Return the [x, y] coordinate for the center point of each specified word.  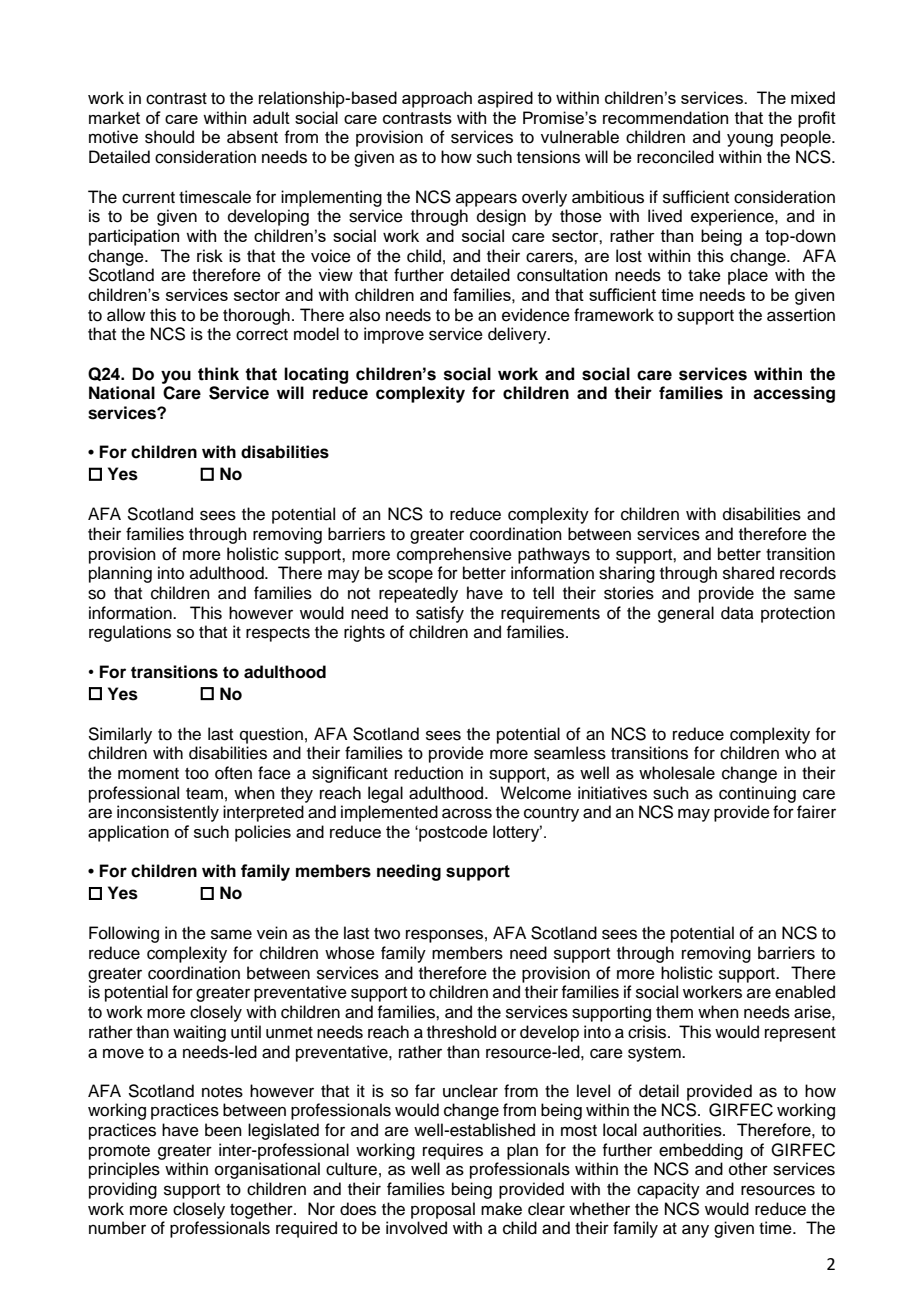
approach [437, 99]
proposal [443, 1210]
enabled [805, 992]
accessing [794, 394]
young [750, 140]
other [748, 1169]
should [169, 137]
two [387, 934]
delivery [518, 335]
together [262, 1210]
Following [124, 934]
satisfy [440, 614]
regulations [130, 633]
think [218, 374]
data [737, 613]
